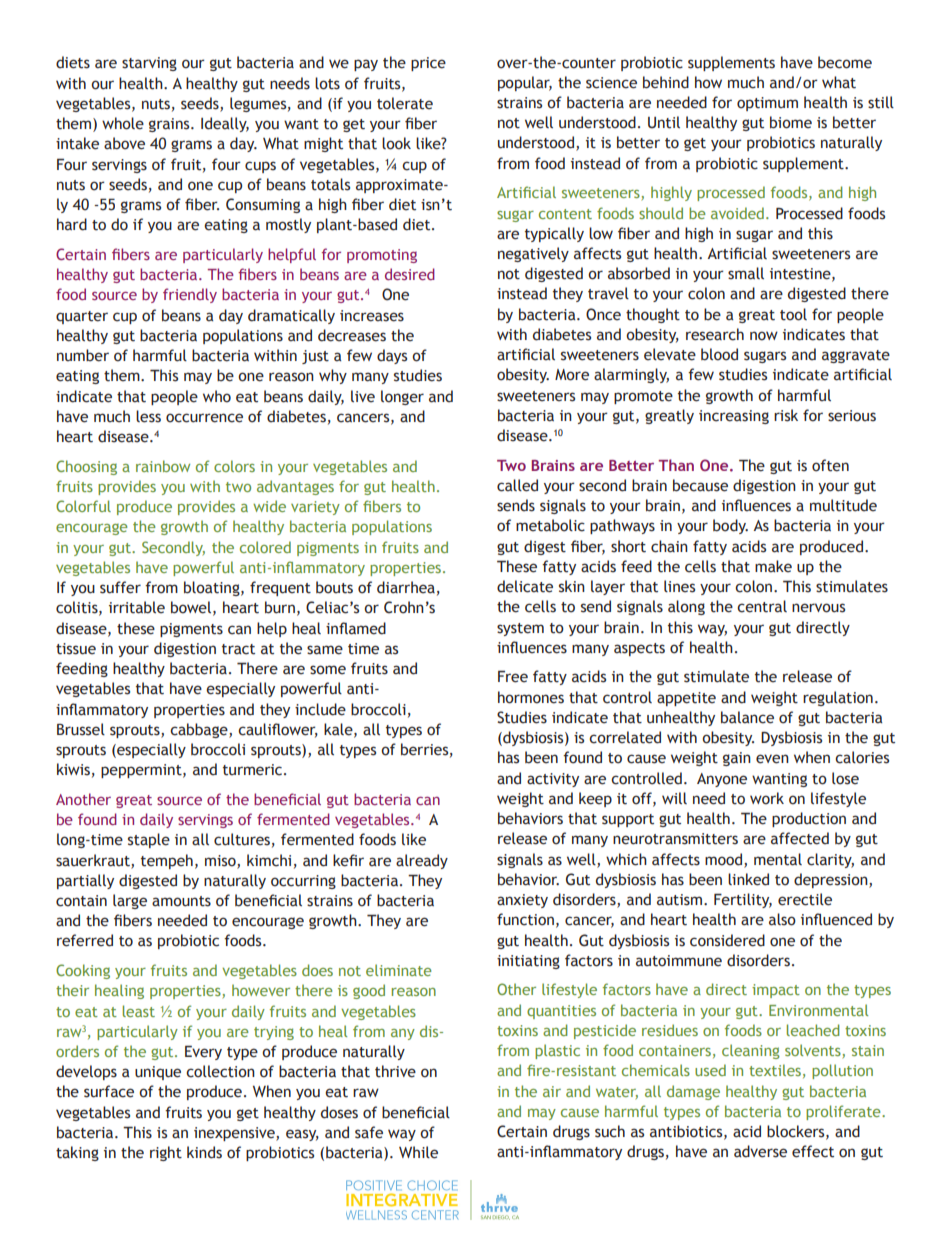 Image resolution: width=952 pixels, height=1233 pixels. Describe the element at coordinates (170, 125) in the screenshot. I see `grains` at that location.
